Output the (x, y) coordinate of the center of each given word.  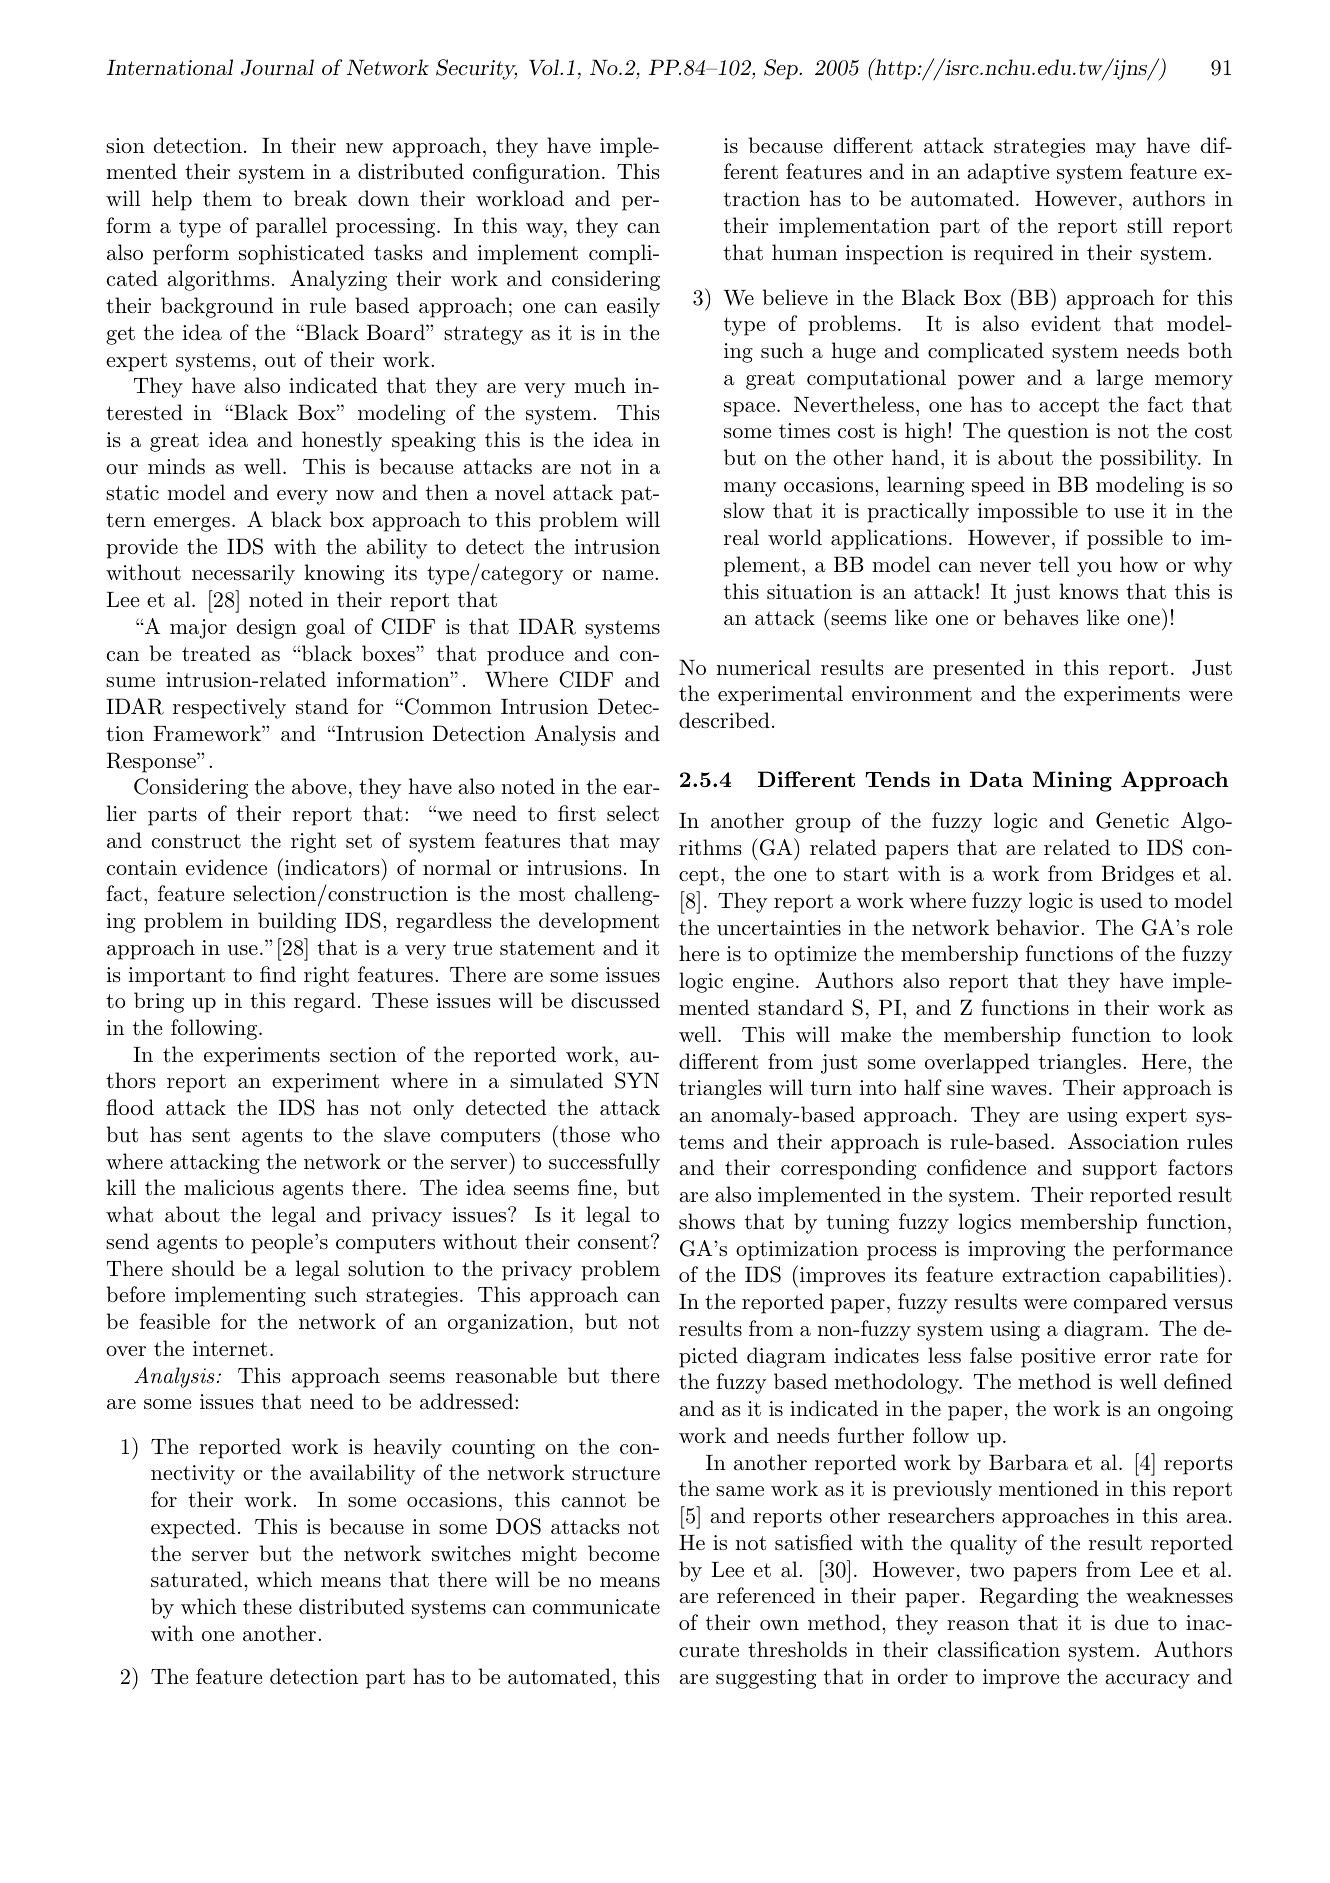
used (1121, 900)
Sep (782, 69)
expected (193, 1528)
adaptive (1008, 173)
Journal (277, 67)
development (599, 922)
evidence (226, 867)
